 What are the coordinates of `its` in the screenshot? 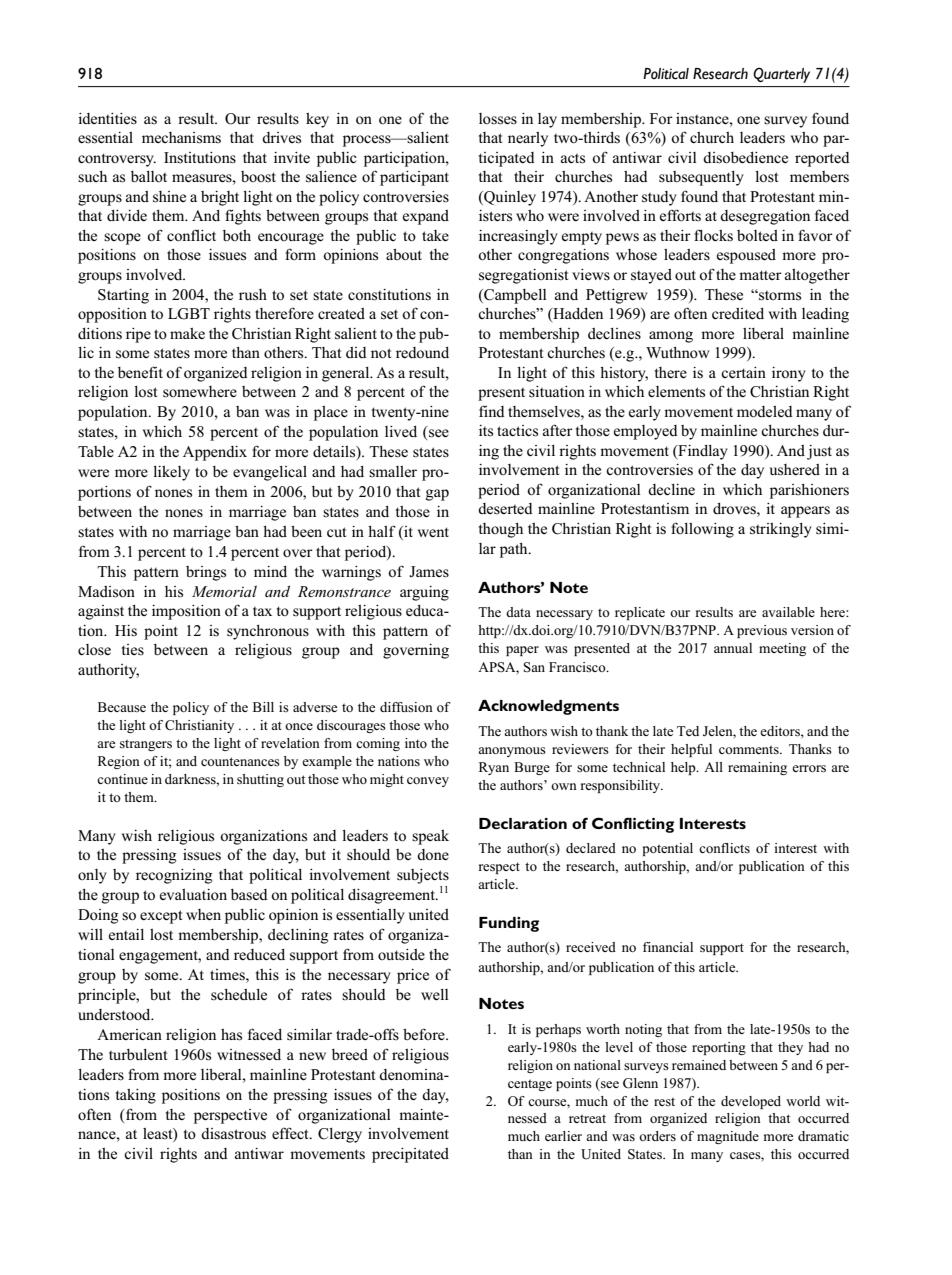 It's located at (486, 431).
